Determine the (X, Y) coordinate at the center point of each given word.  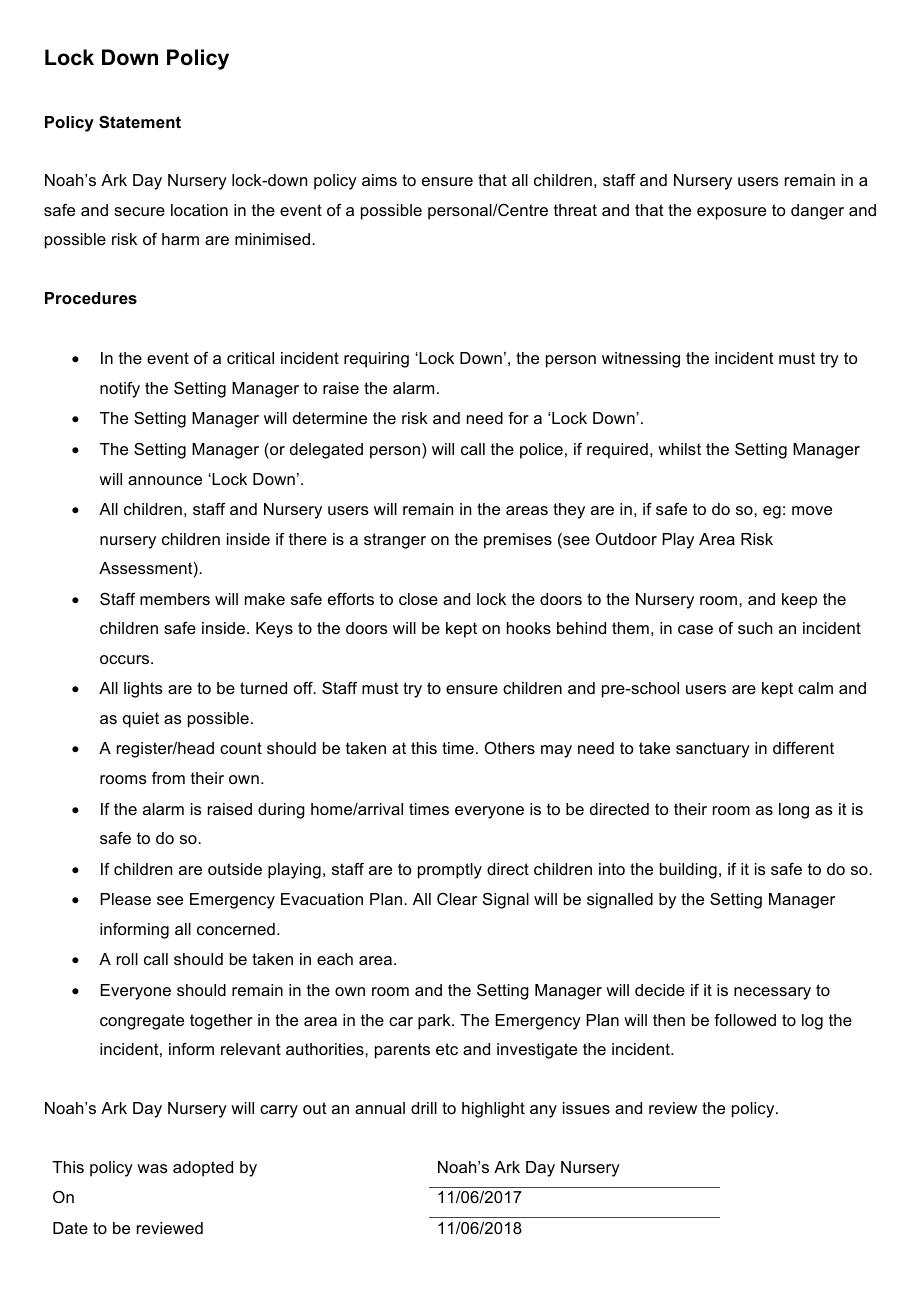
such (755, 628)
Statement (140, 122)
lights (143, 690)
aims (379, 180)
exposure (731, 213)
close (418, 599)
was (152, 1168)
